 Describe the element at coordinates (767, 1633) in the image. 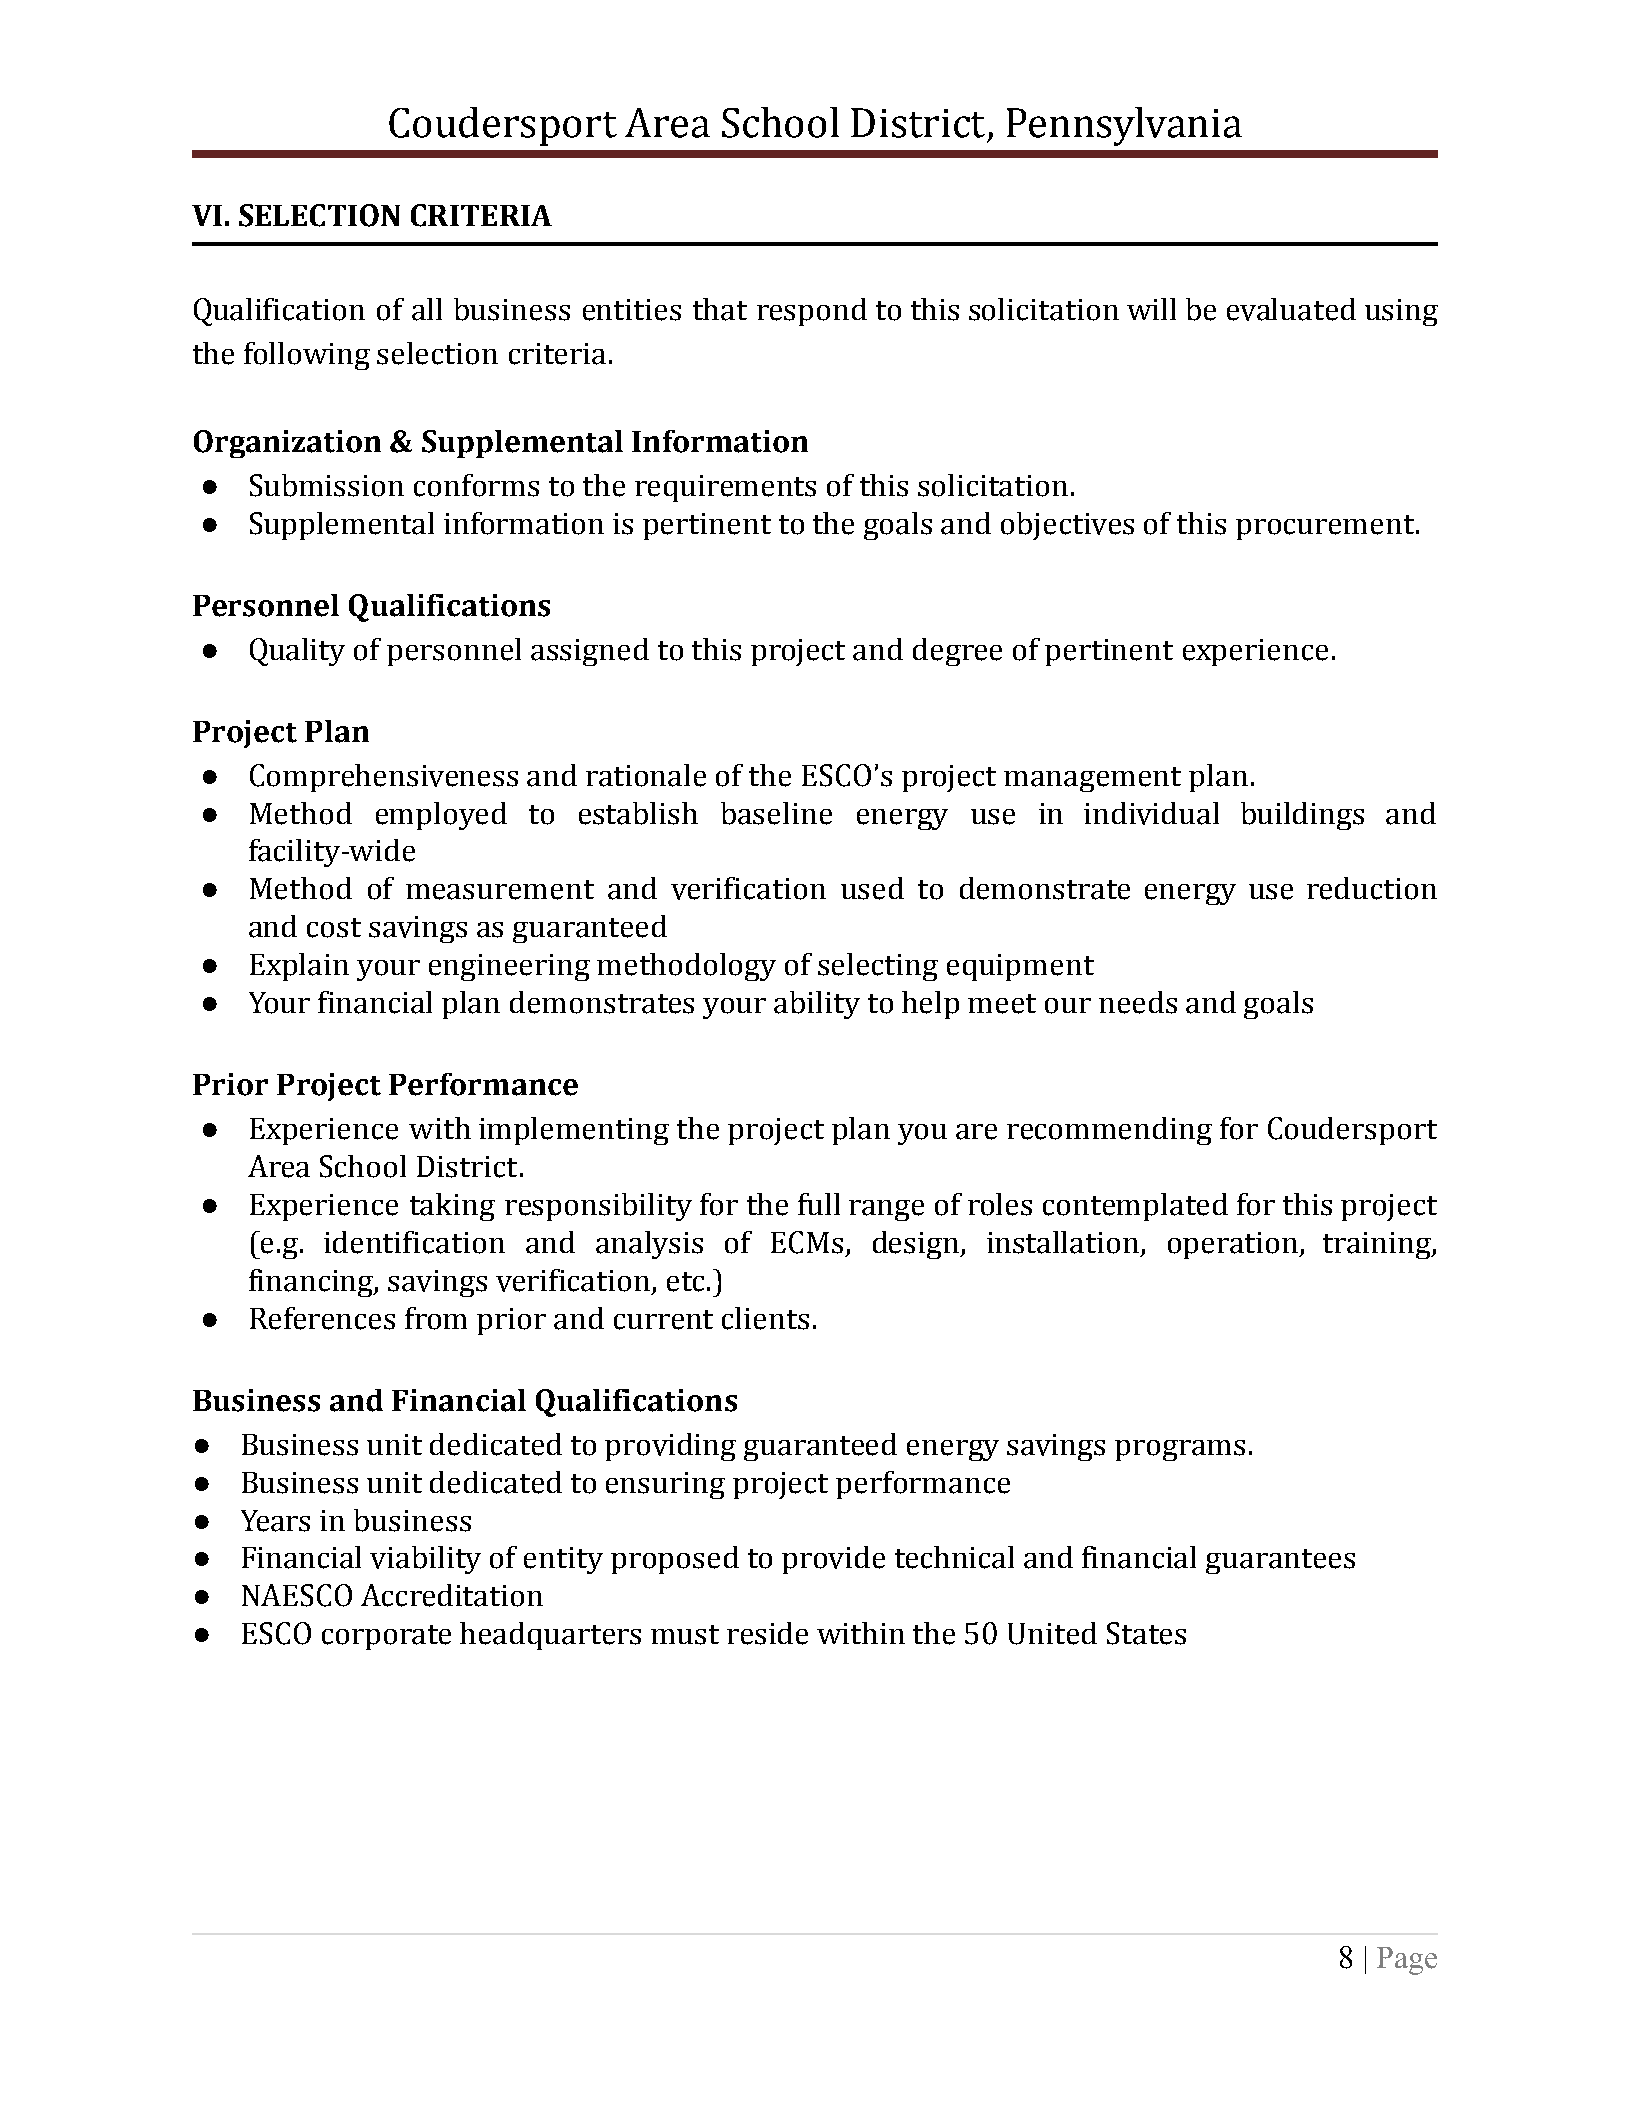

I see `reside` at that location.
